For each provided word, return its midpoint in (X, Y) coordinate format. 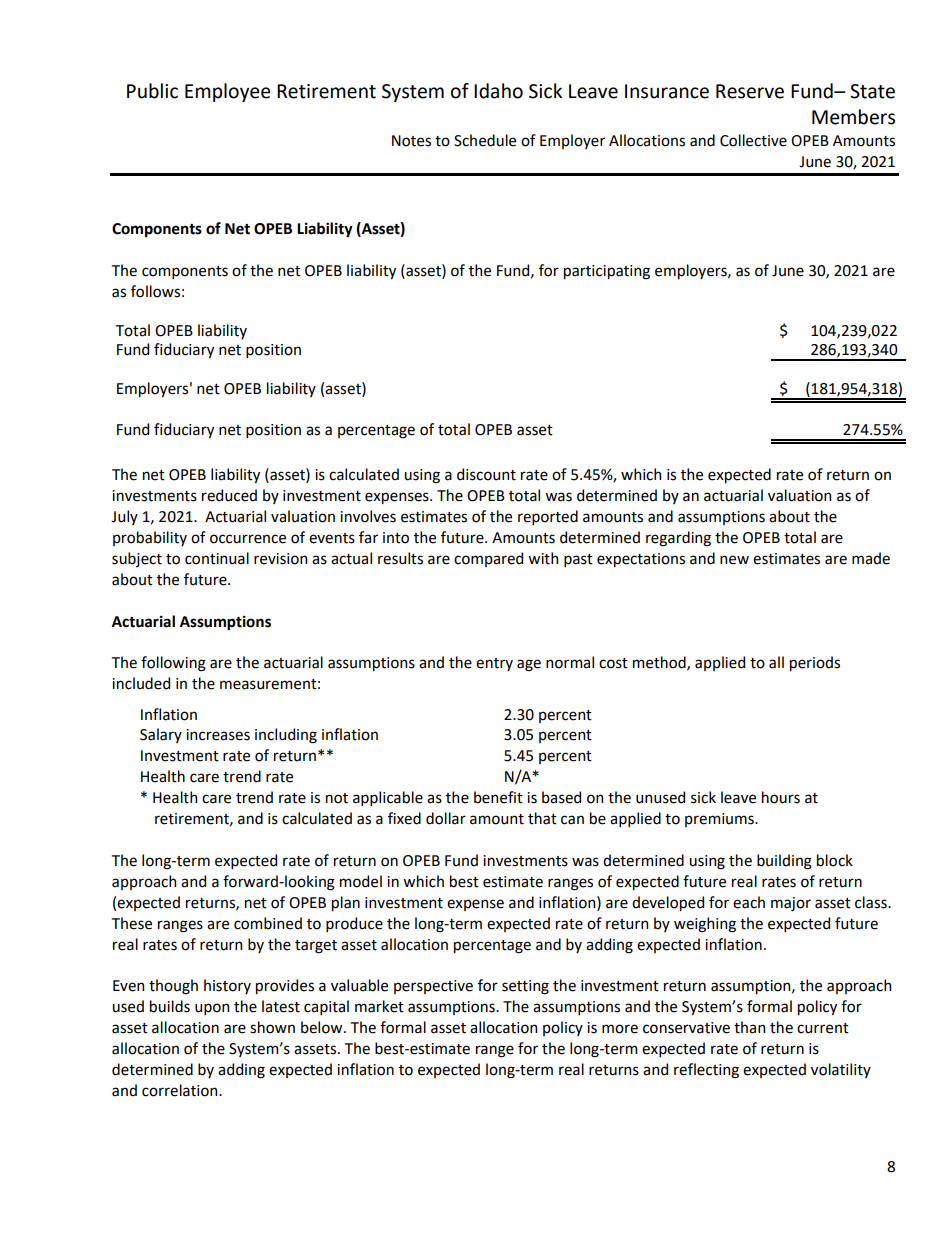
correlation (181, 1090)
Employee (228, 92)
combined (268, 923)
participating (607, 272)
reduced (229, 495)
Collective (753, 140)
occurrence (248, 539)
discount (486, 474)
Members (853, 117)
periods (815, 663)
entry (494, 664)
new (734, 560)
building (784, 862)
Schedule (485, 140)
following (173, 664)
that (542, 818)
